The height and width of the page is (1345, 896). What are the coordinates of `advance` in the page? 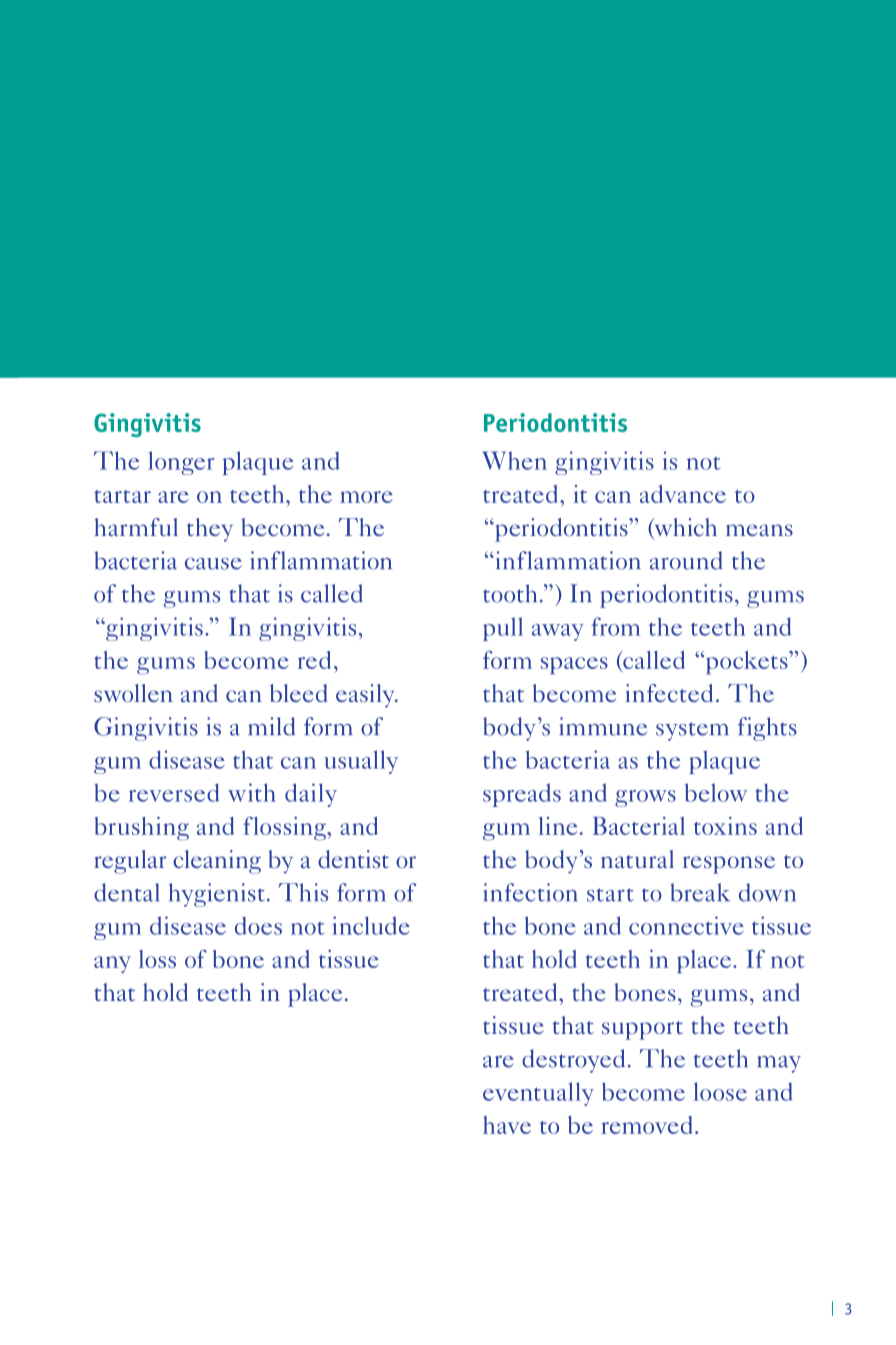 It's located at (683, 494).
